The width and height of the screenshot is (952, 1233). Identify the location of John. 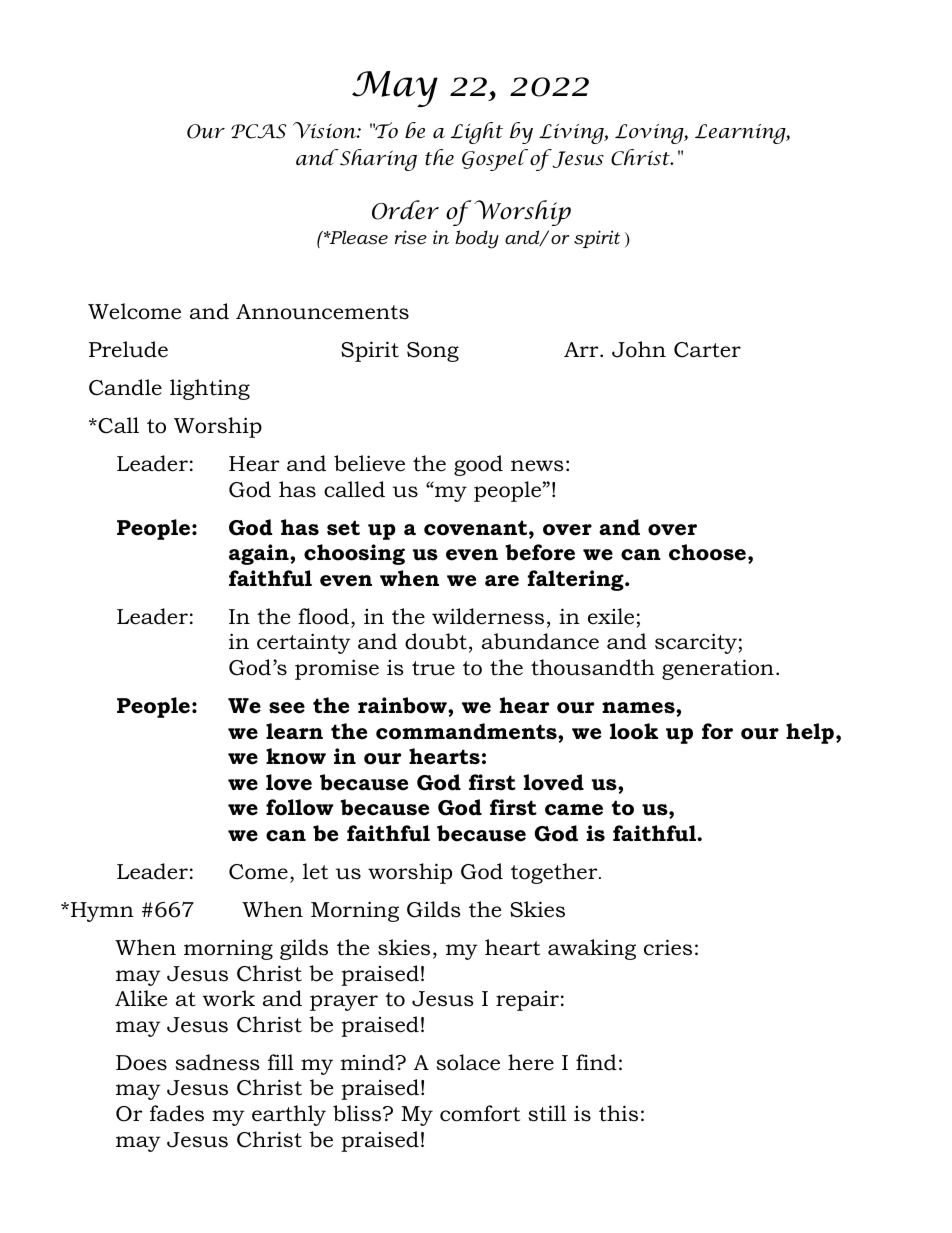
(639, 349).
